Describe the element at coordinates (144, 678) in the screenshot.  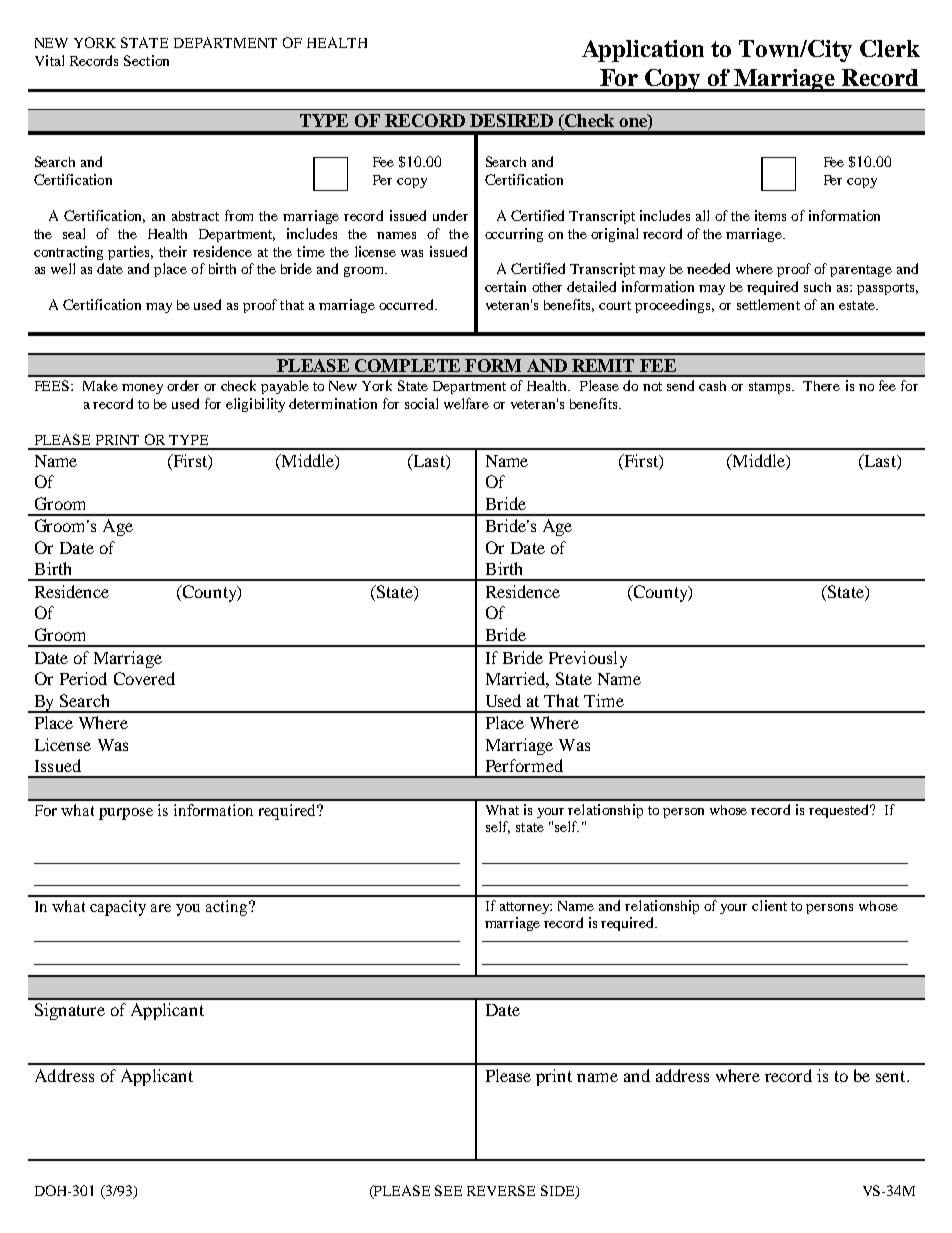
I see `Covered` at that location.
